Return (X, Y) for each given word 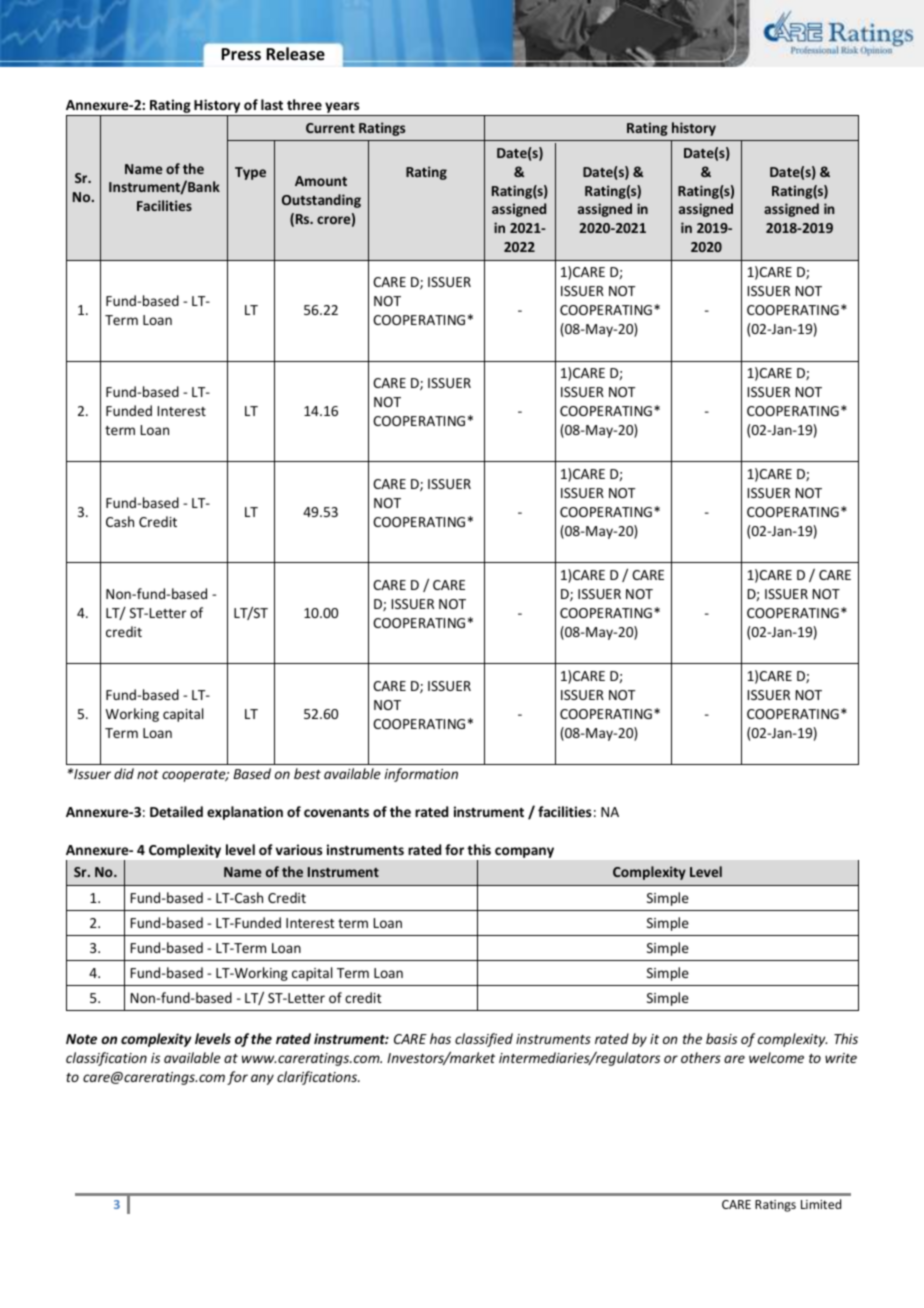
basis (721, 1038)
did (124, 773)
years (342, 109)
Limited (821, 1204)
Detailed (176, 811)
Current (330, 128)
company (524, 852)
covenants (336, 812)
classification (106, 1059)
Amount (321, 181)
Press (241, 54)
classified (484, 1040)
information (421, 775)
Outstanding (321, 201)
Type (250, 173)
